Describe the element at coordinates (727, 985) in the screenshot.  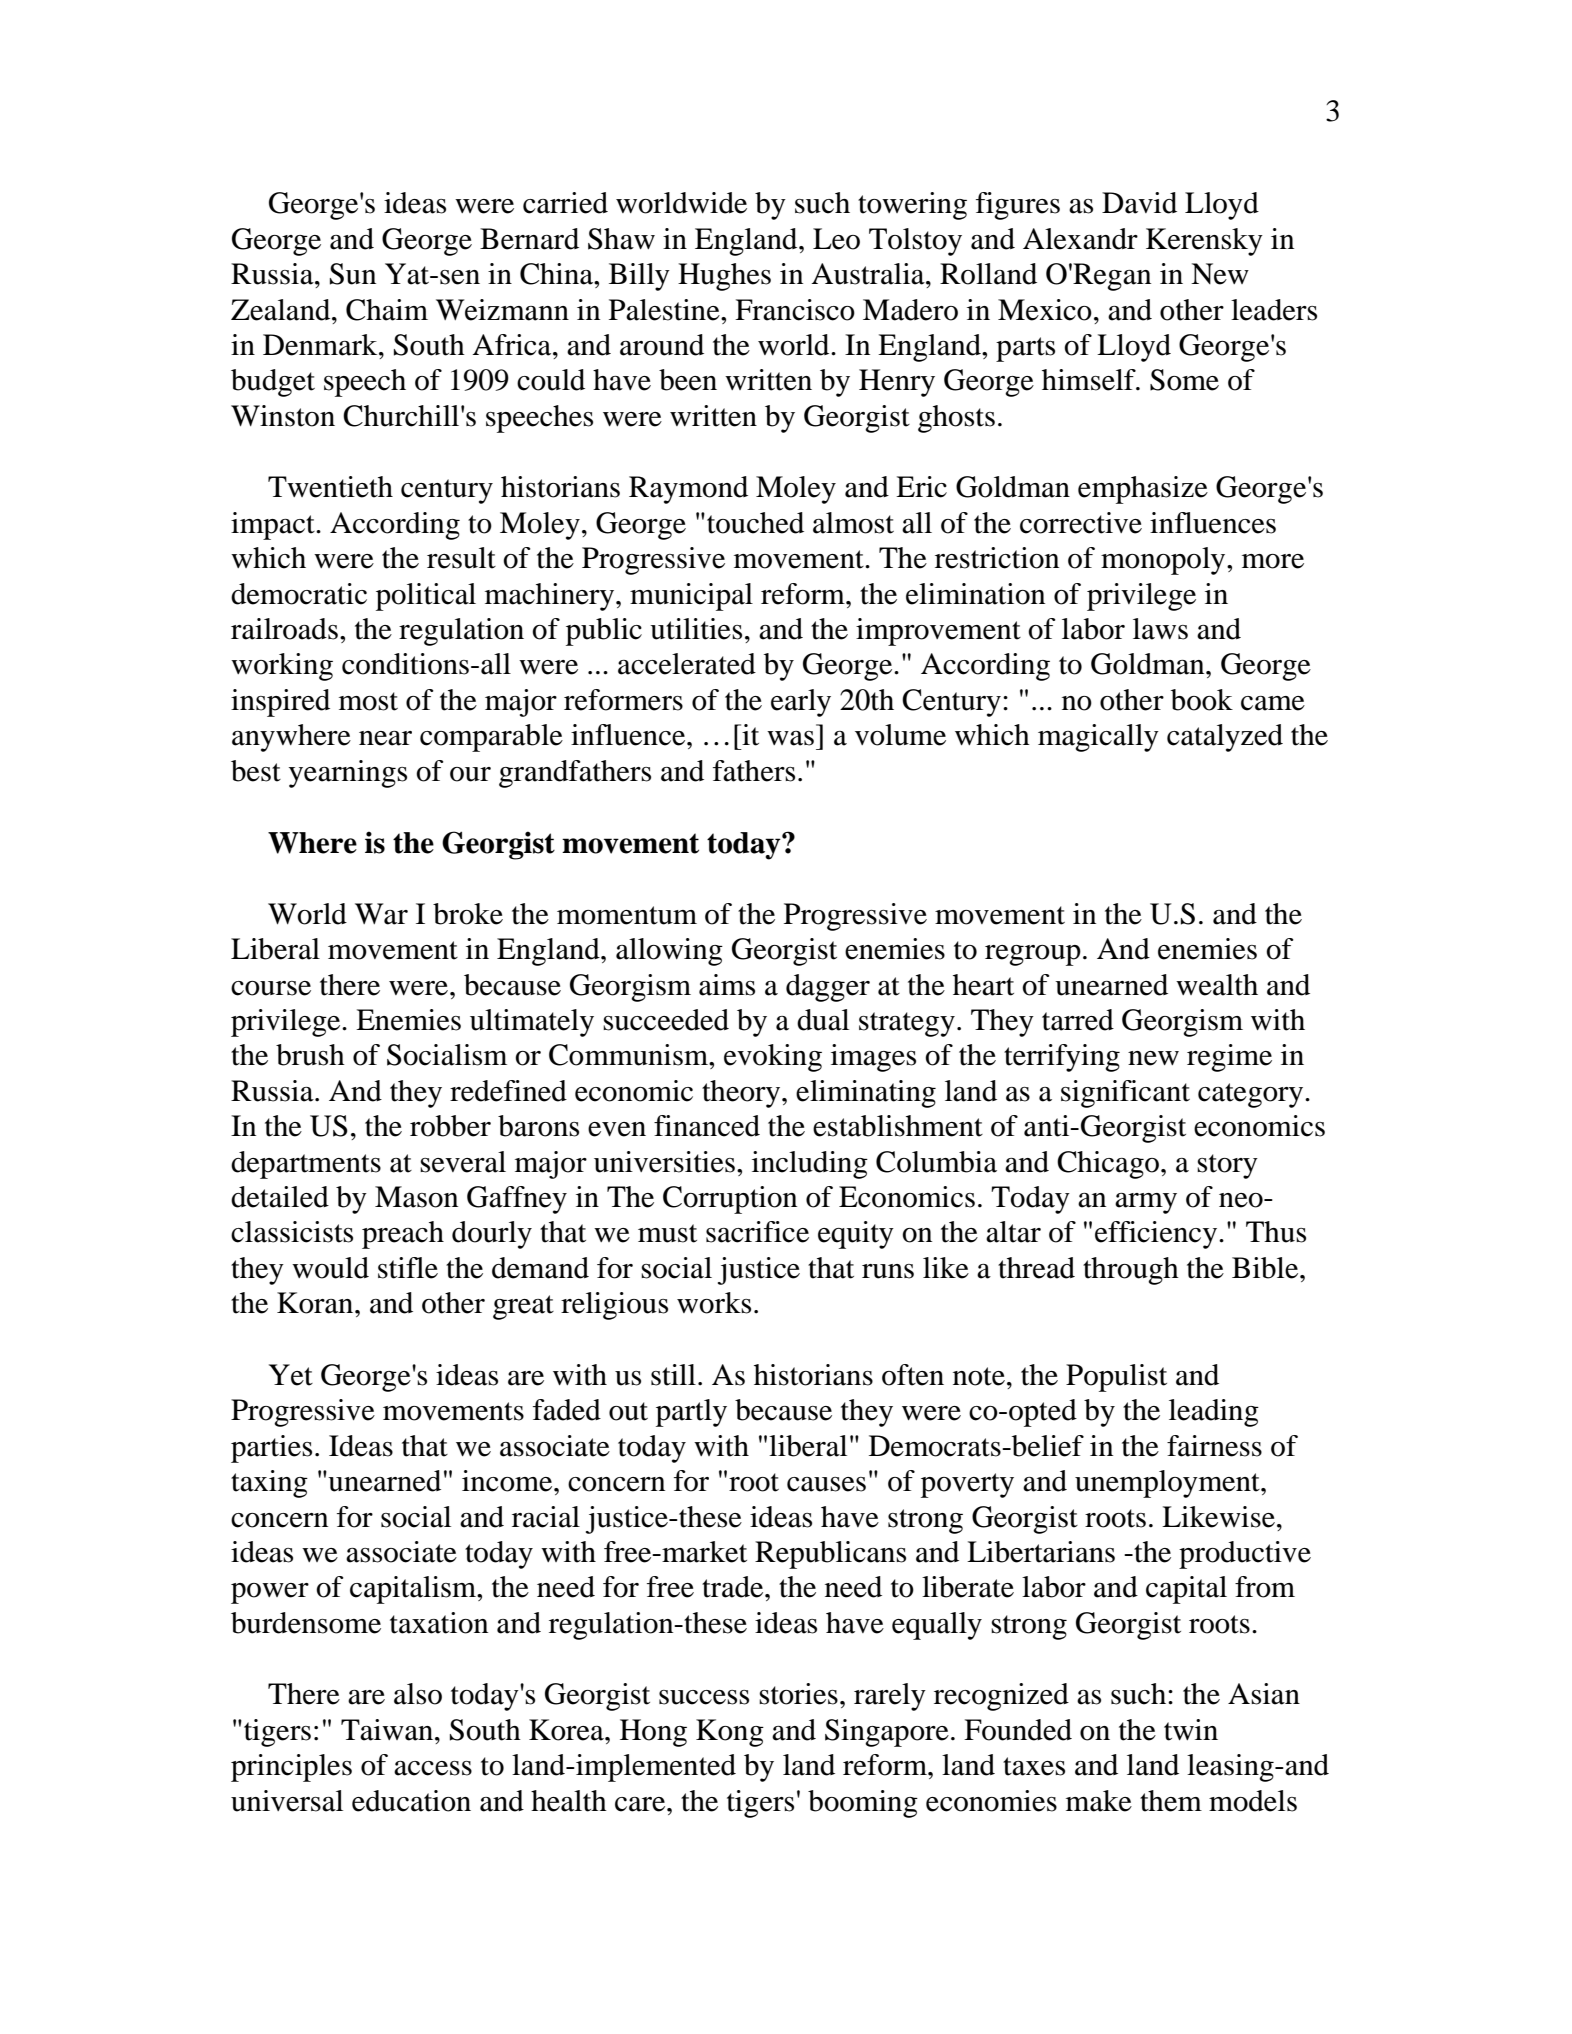
I see `aims` at that location.
